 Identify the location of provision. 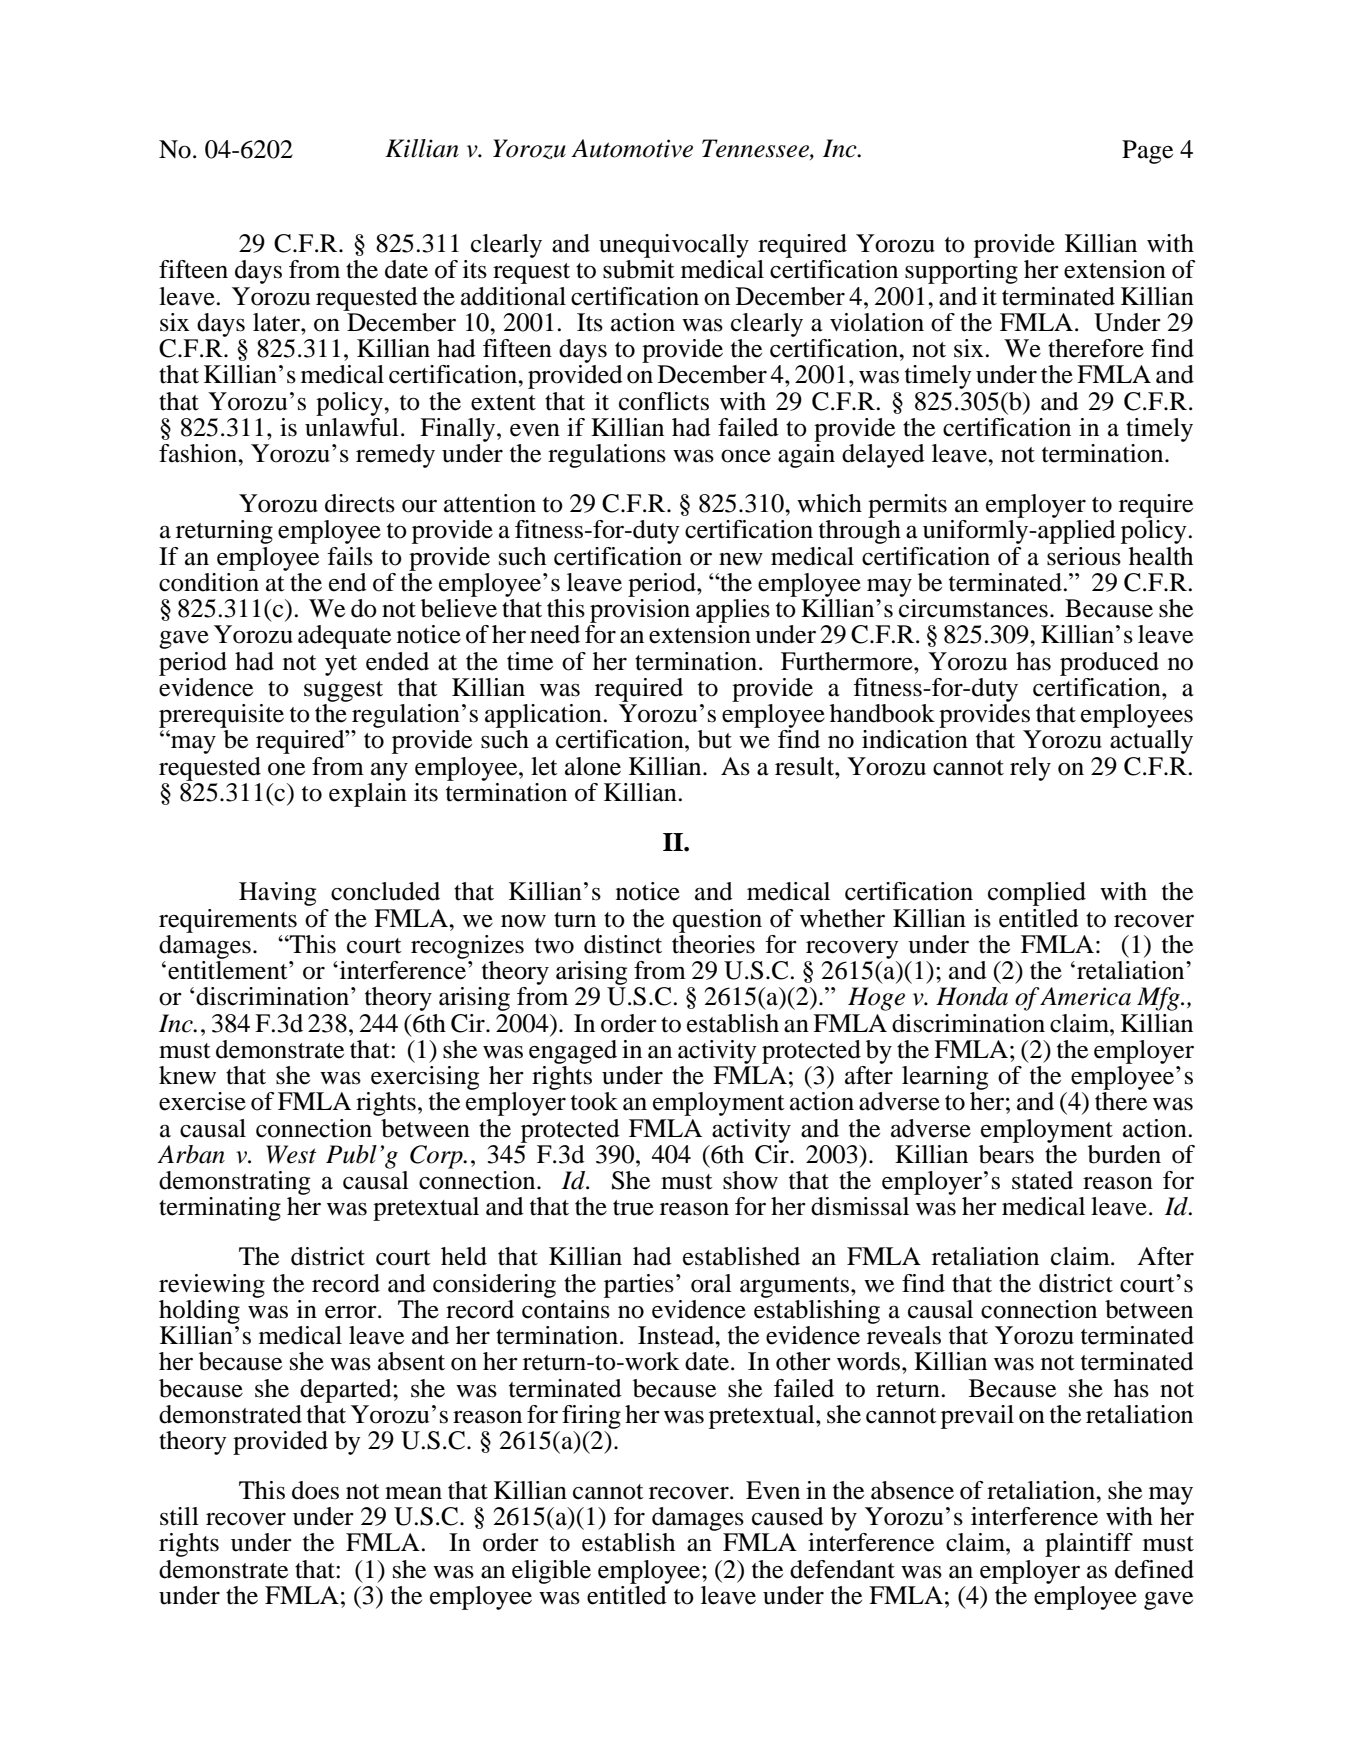
(640, 609).
